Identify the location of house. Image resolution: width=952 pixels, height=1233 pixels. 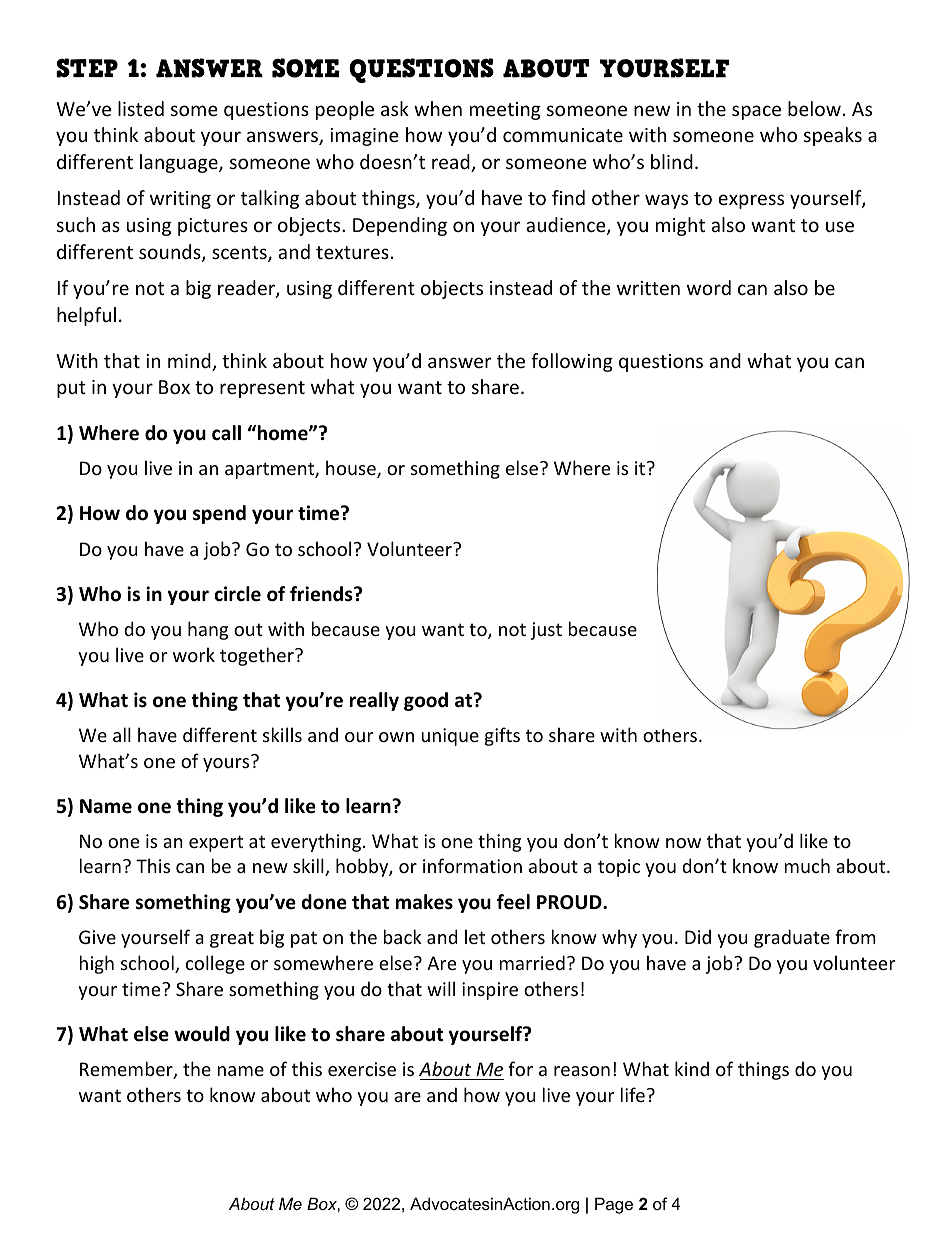
(352, 469).
